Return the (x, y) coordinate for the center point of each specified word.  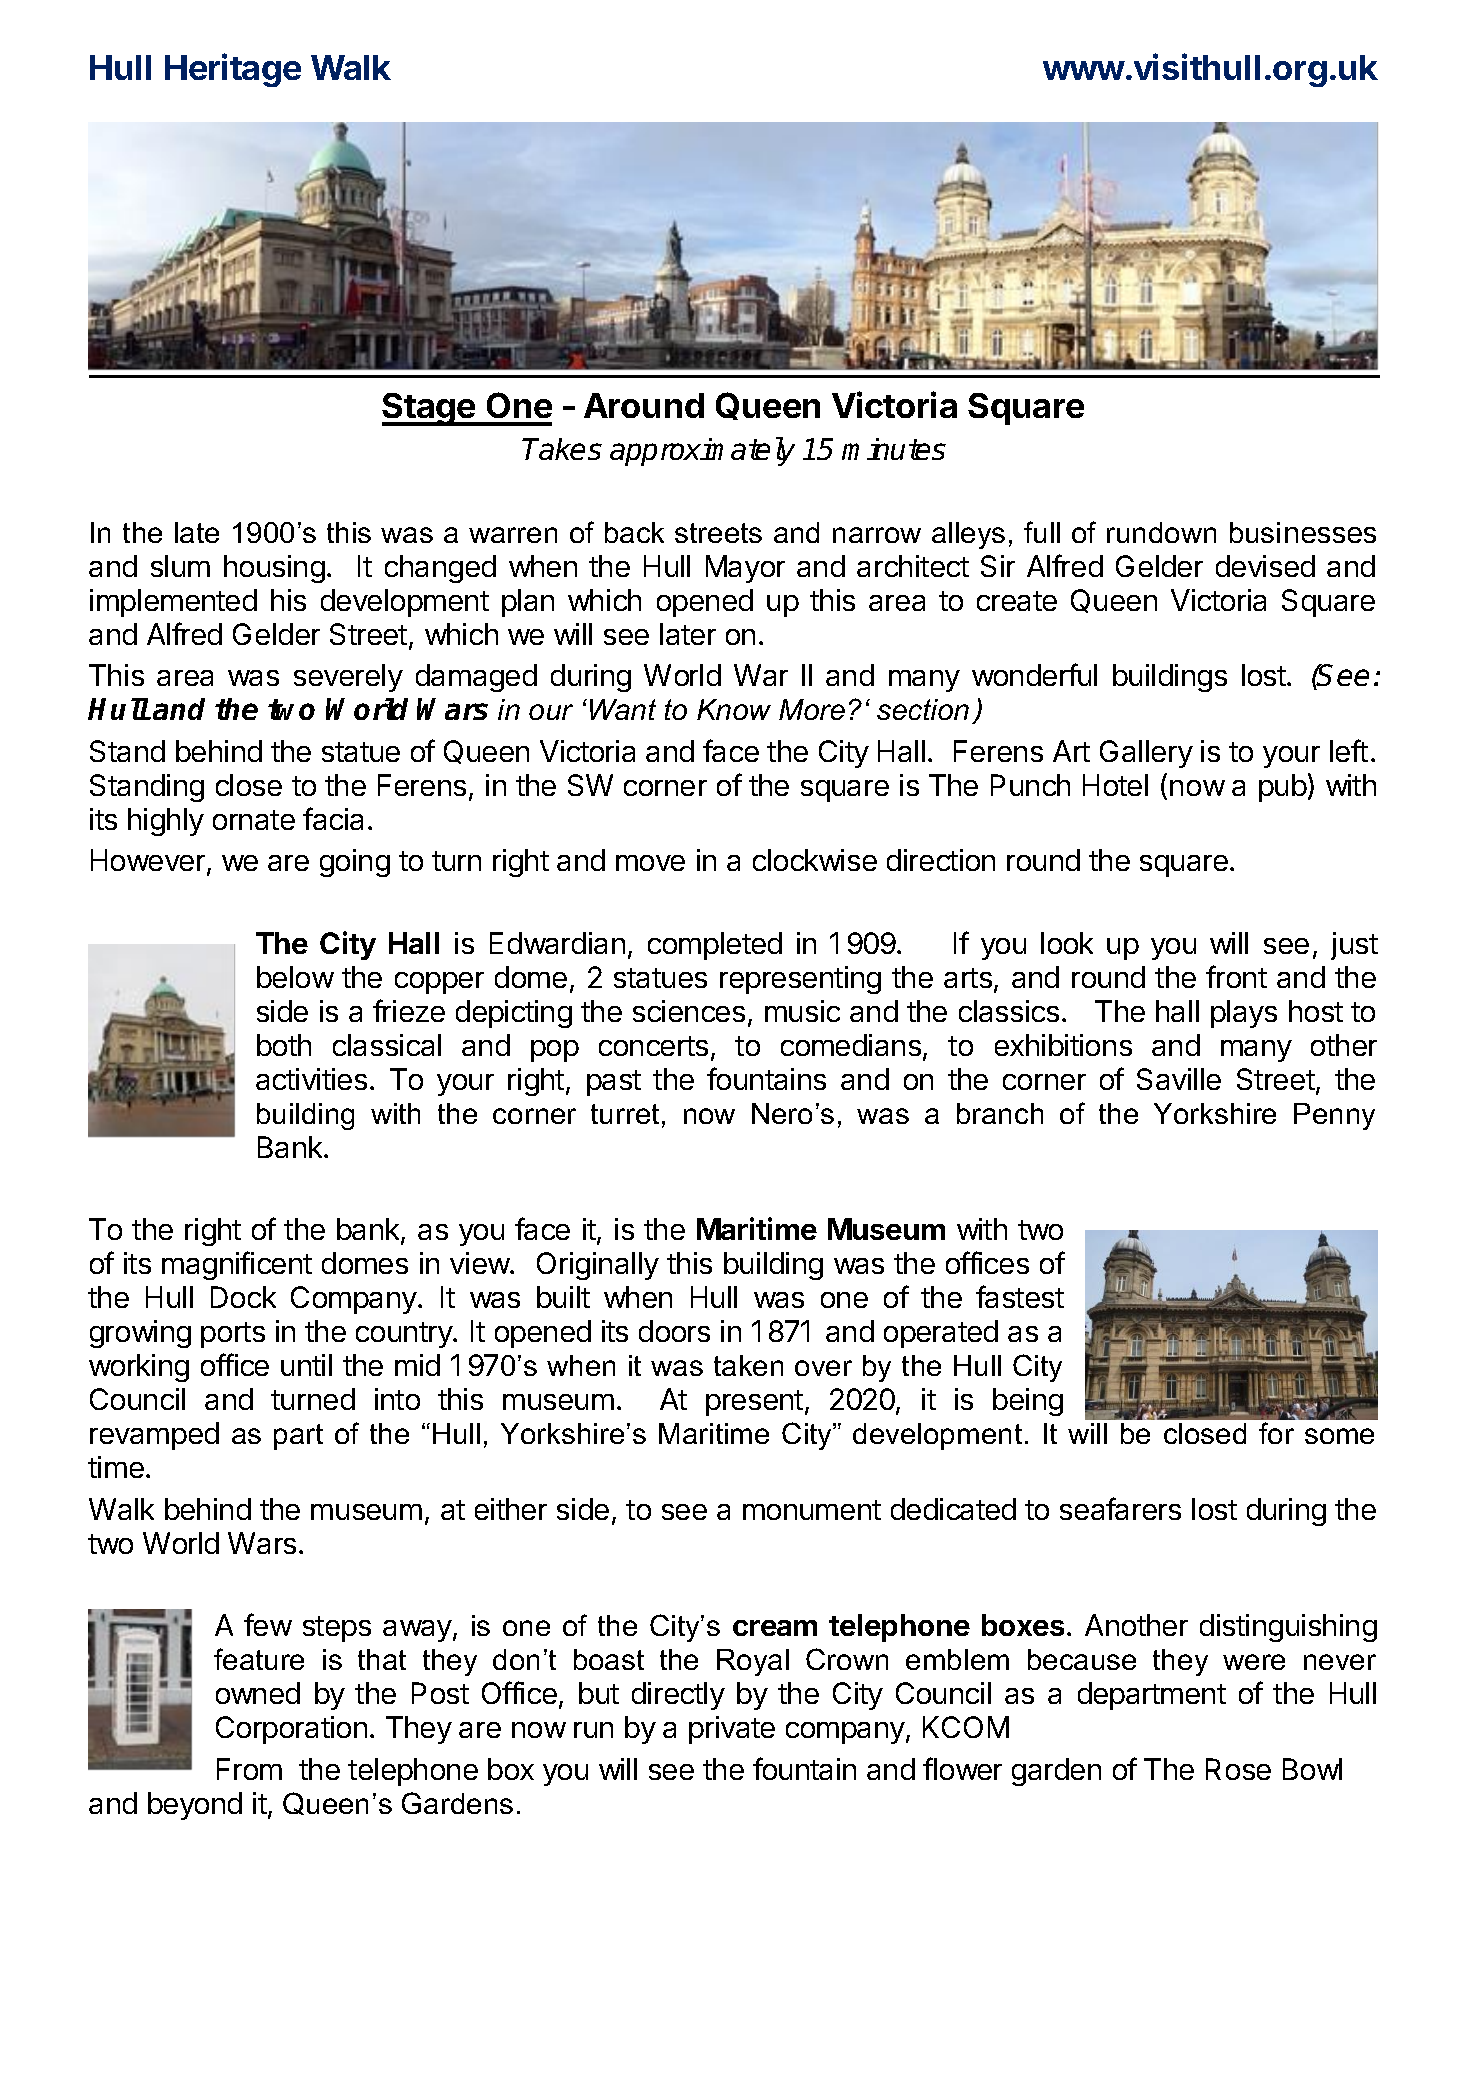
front (1236, 976)
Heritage (233, 70)
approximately (702, 451)
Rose (1238, 1769)
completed (715, 946)
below (295, 977)
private (732, 1730)
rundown (1161, 532)
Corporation (291, 1730)
